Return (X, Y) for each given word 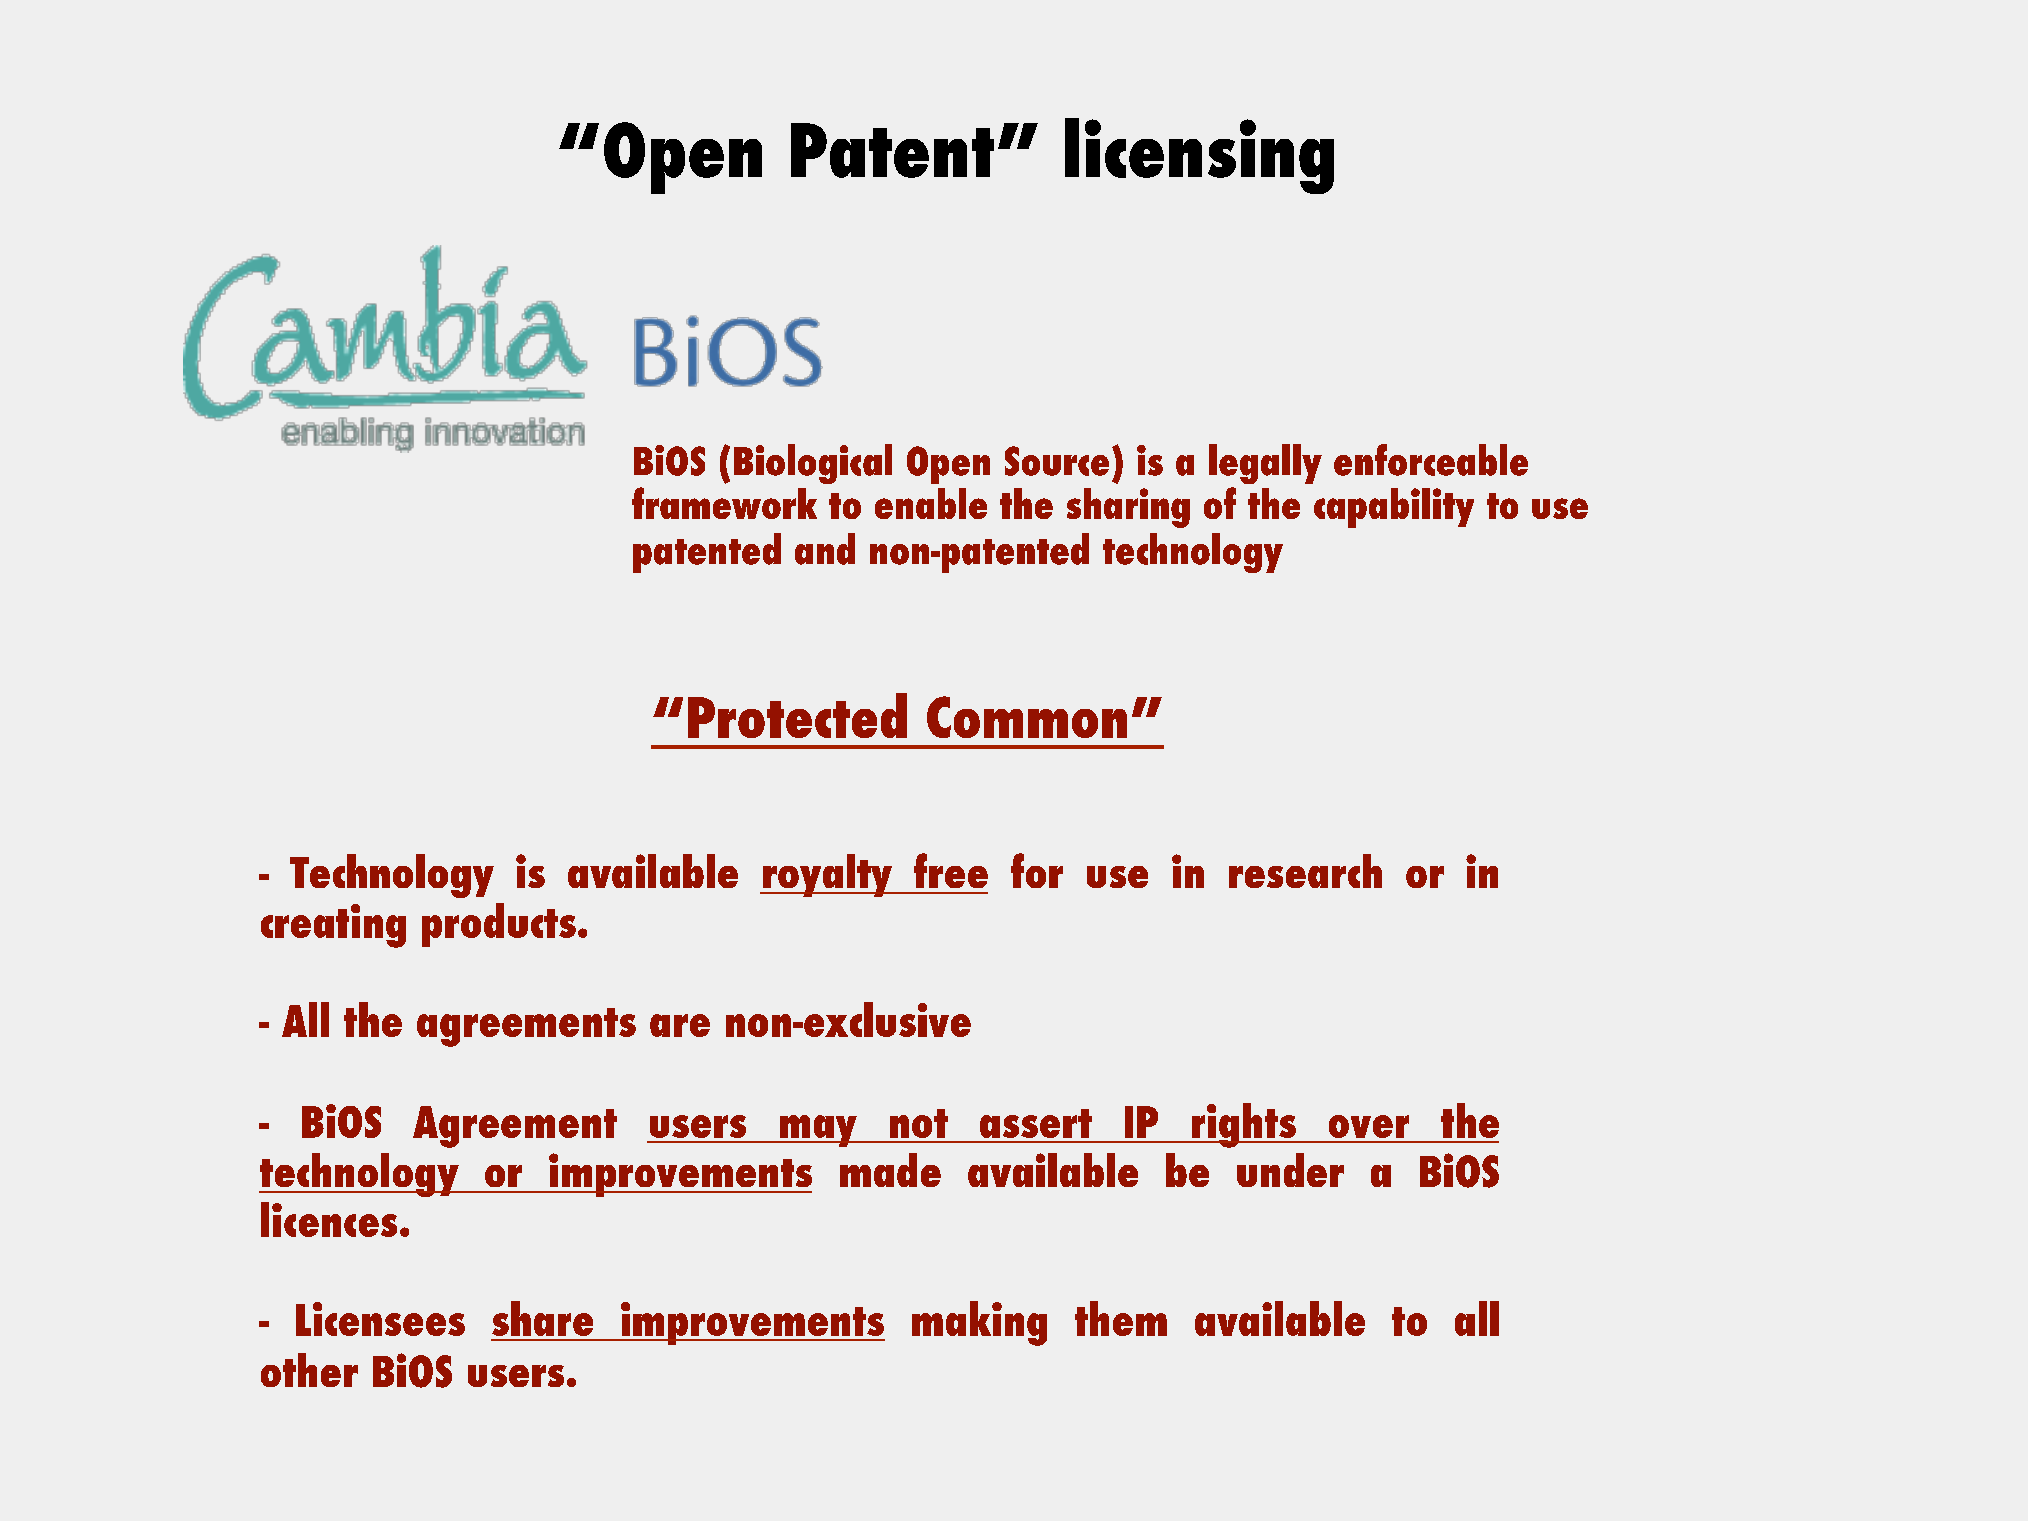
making (979, 1323)
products (499, 925)
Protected (797, 715)
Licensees (380, 1319)
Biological (813, 464)
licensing (1199, 156)
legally (1265, 464)
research (1305, 871)
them (1121, 1318)
